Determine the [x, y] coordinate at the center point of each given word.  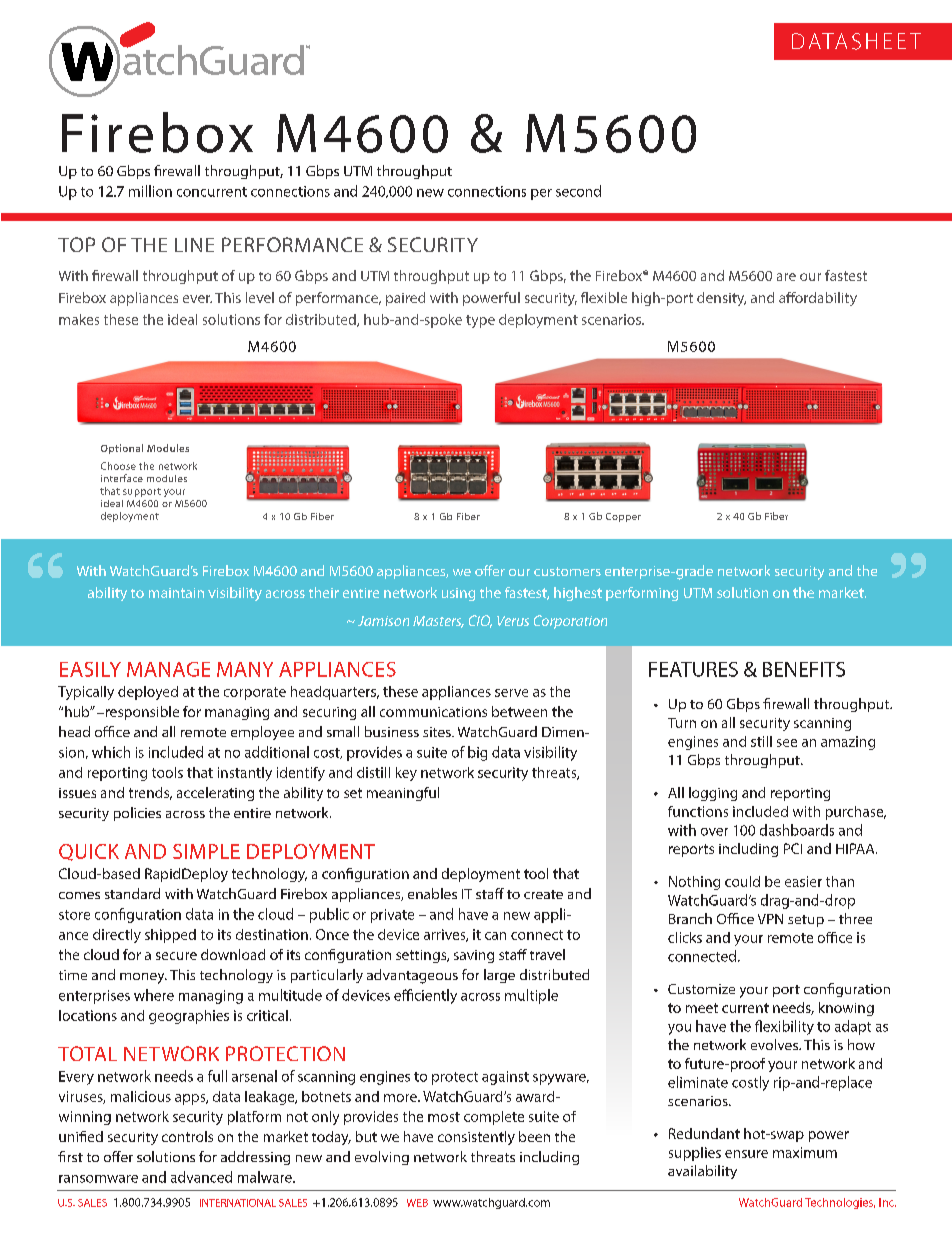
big [477, 753]
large [499, 976]
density [721, 299]
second [578, 191]
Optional [122, 449]
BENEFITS [804, 669]
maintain [176, 593]
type [480, 321]
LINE [194, 245]
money [143, 978]
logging [713, 794]
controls [187, 1136]
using [458, 594]
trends [150, 793]
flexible [604, 297]
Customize [701, 989]
